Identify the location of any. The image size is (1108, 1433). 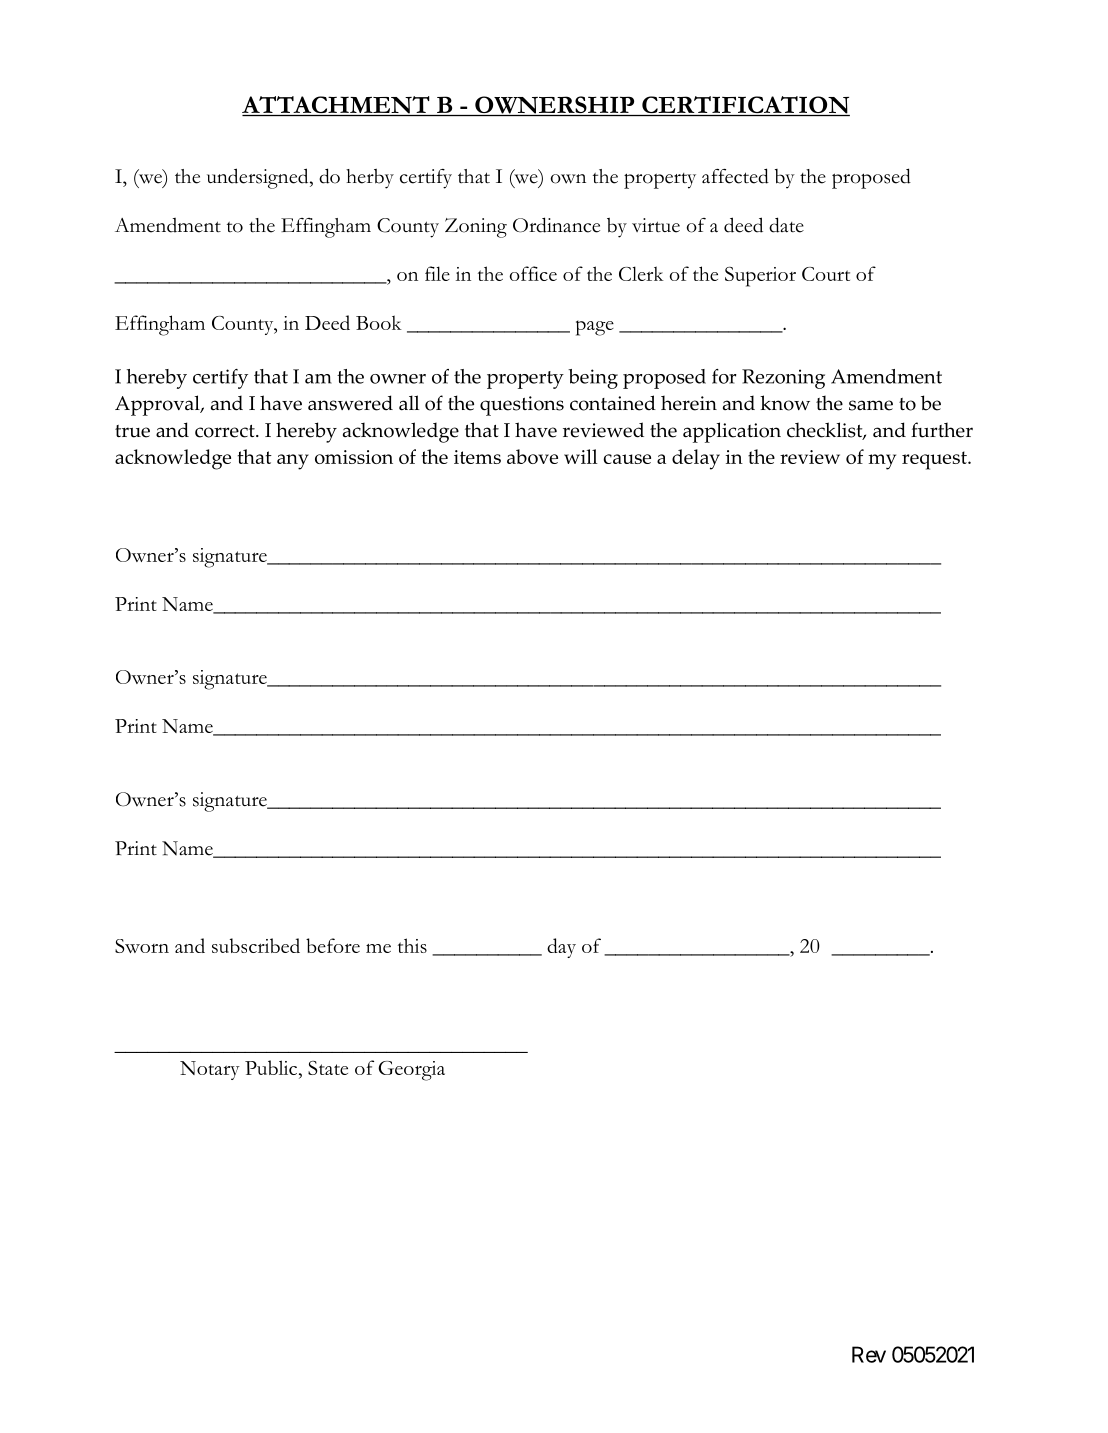
(293, 462).
